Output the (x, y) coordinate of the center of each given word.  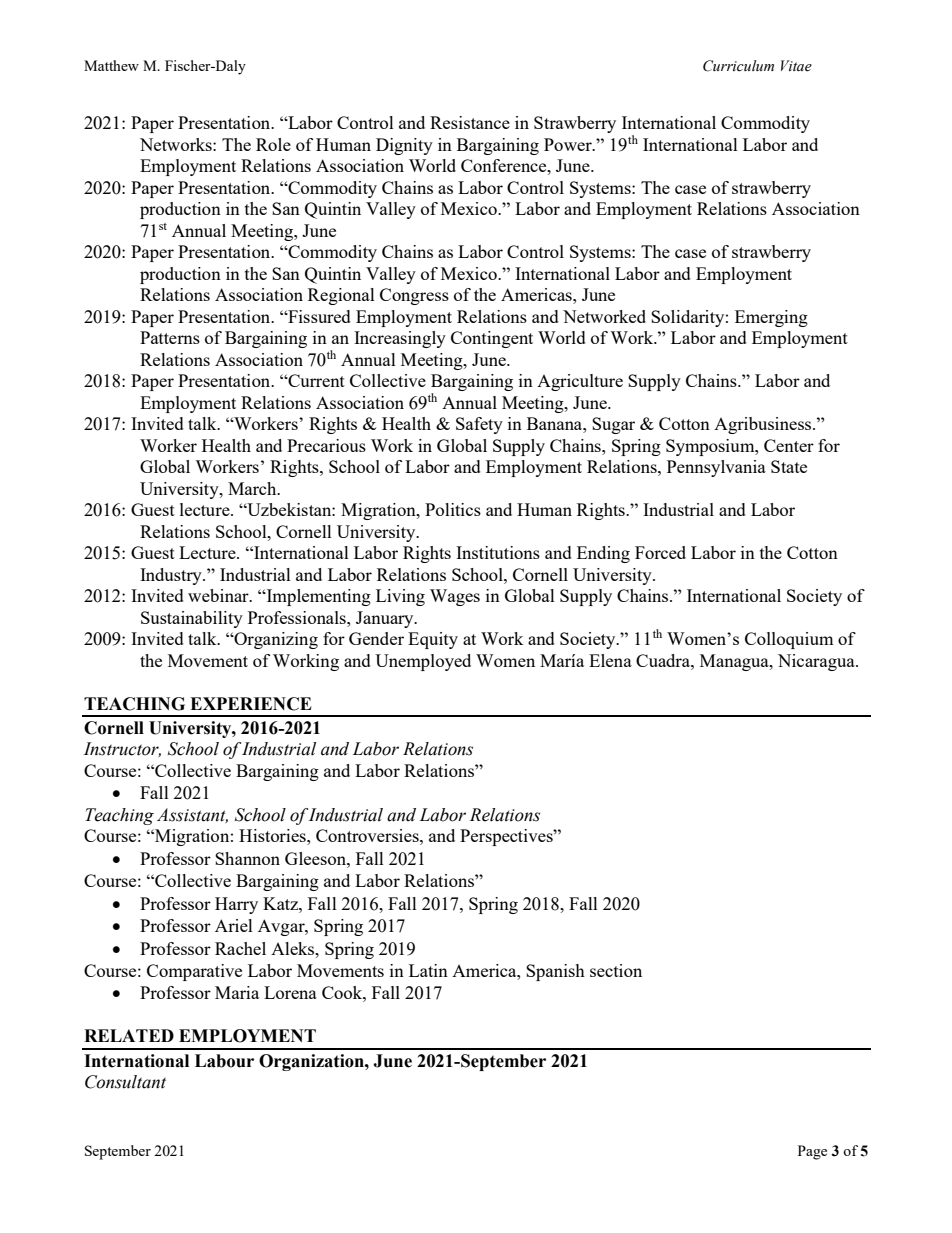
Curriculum (738, 66)
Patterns (170, 337)
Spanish (555, 972)
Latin (428, 970)
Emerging (771, 318)
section (616, 970)
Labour (224, 1061)
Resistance (470, 122)
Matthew (111, 65)
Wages (455, 597)
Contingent (492, 339)
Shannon (247, 858)
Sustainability (192, 619)
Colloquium (789, 640)
